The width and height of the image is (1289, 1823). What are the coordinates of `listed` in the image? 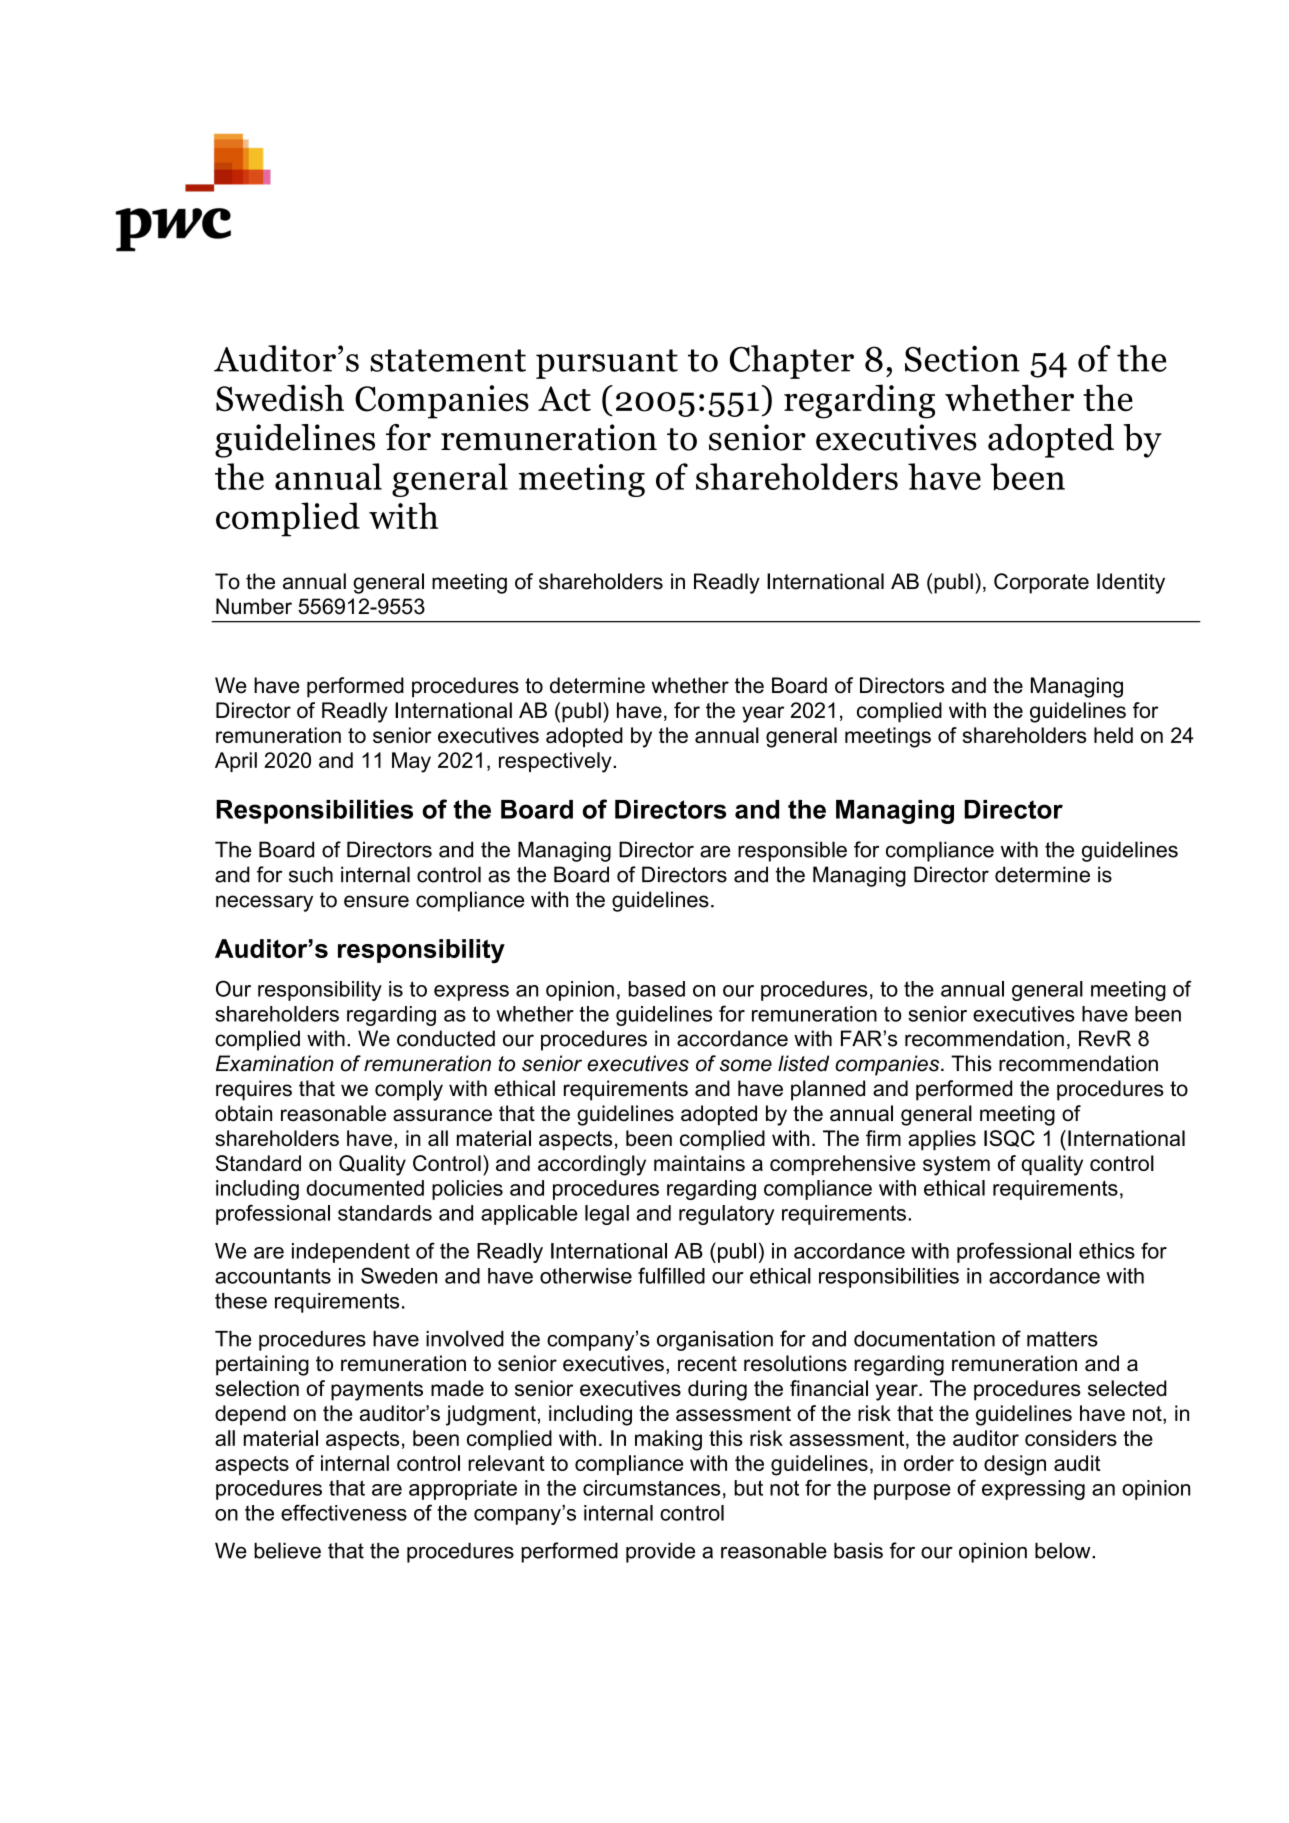 It's located at (803, 1063).
